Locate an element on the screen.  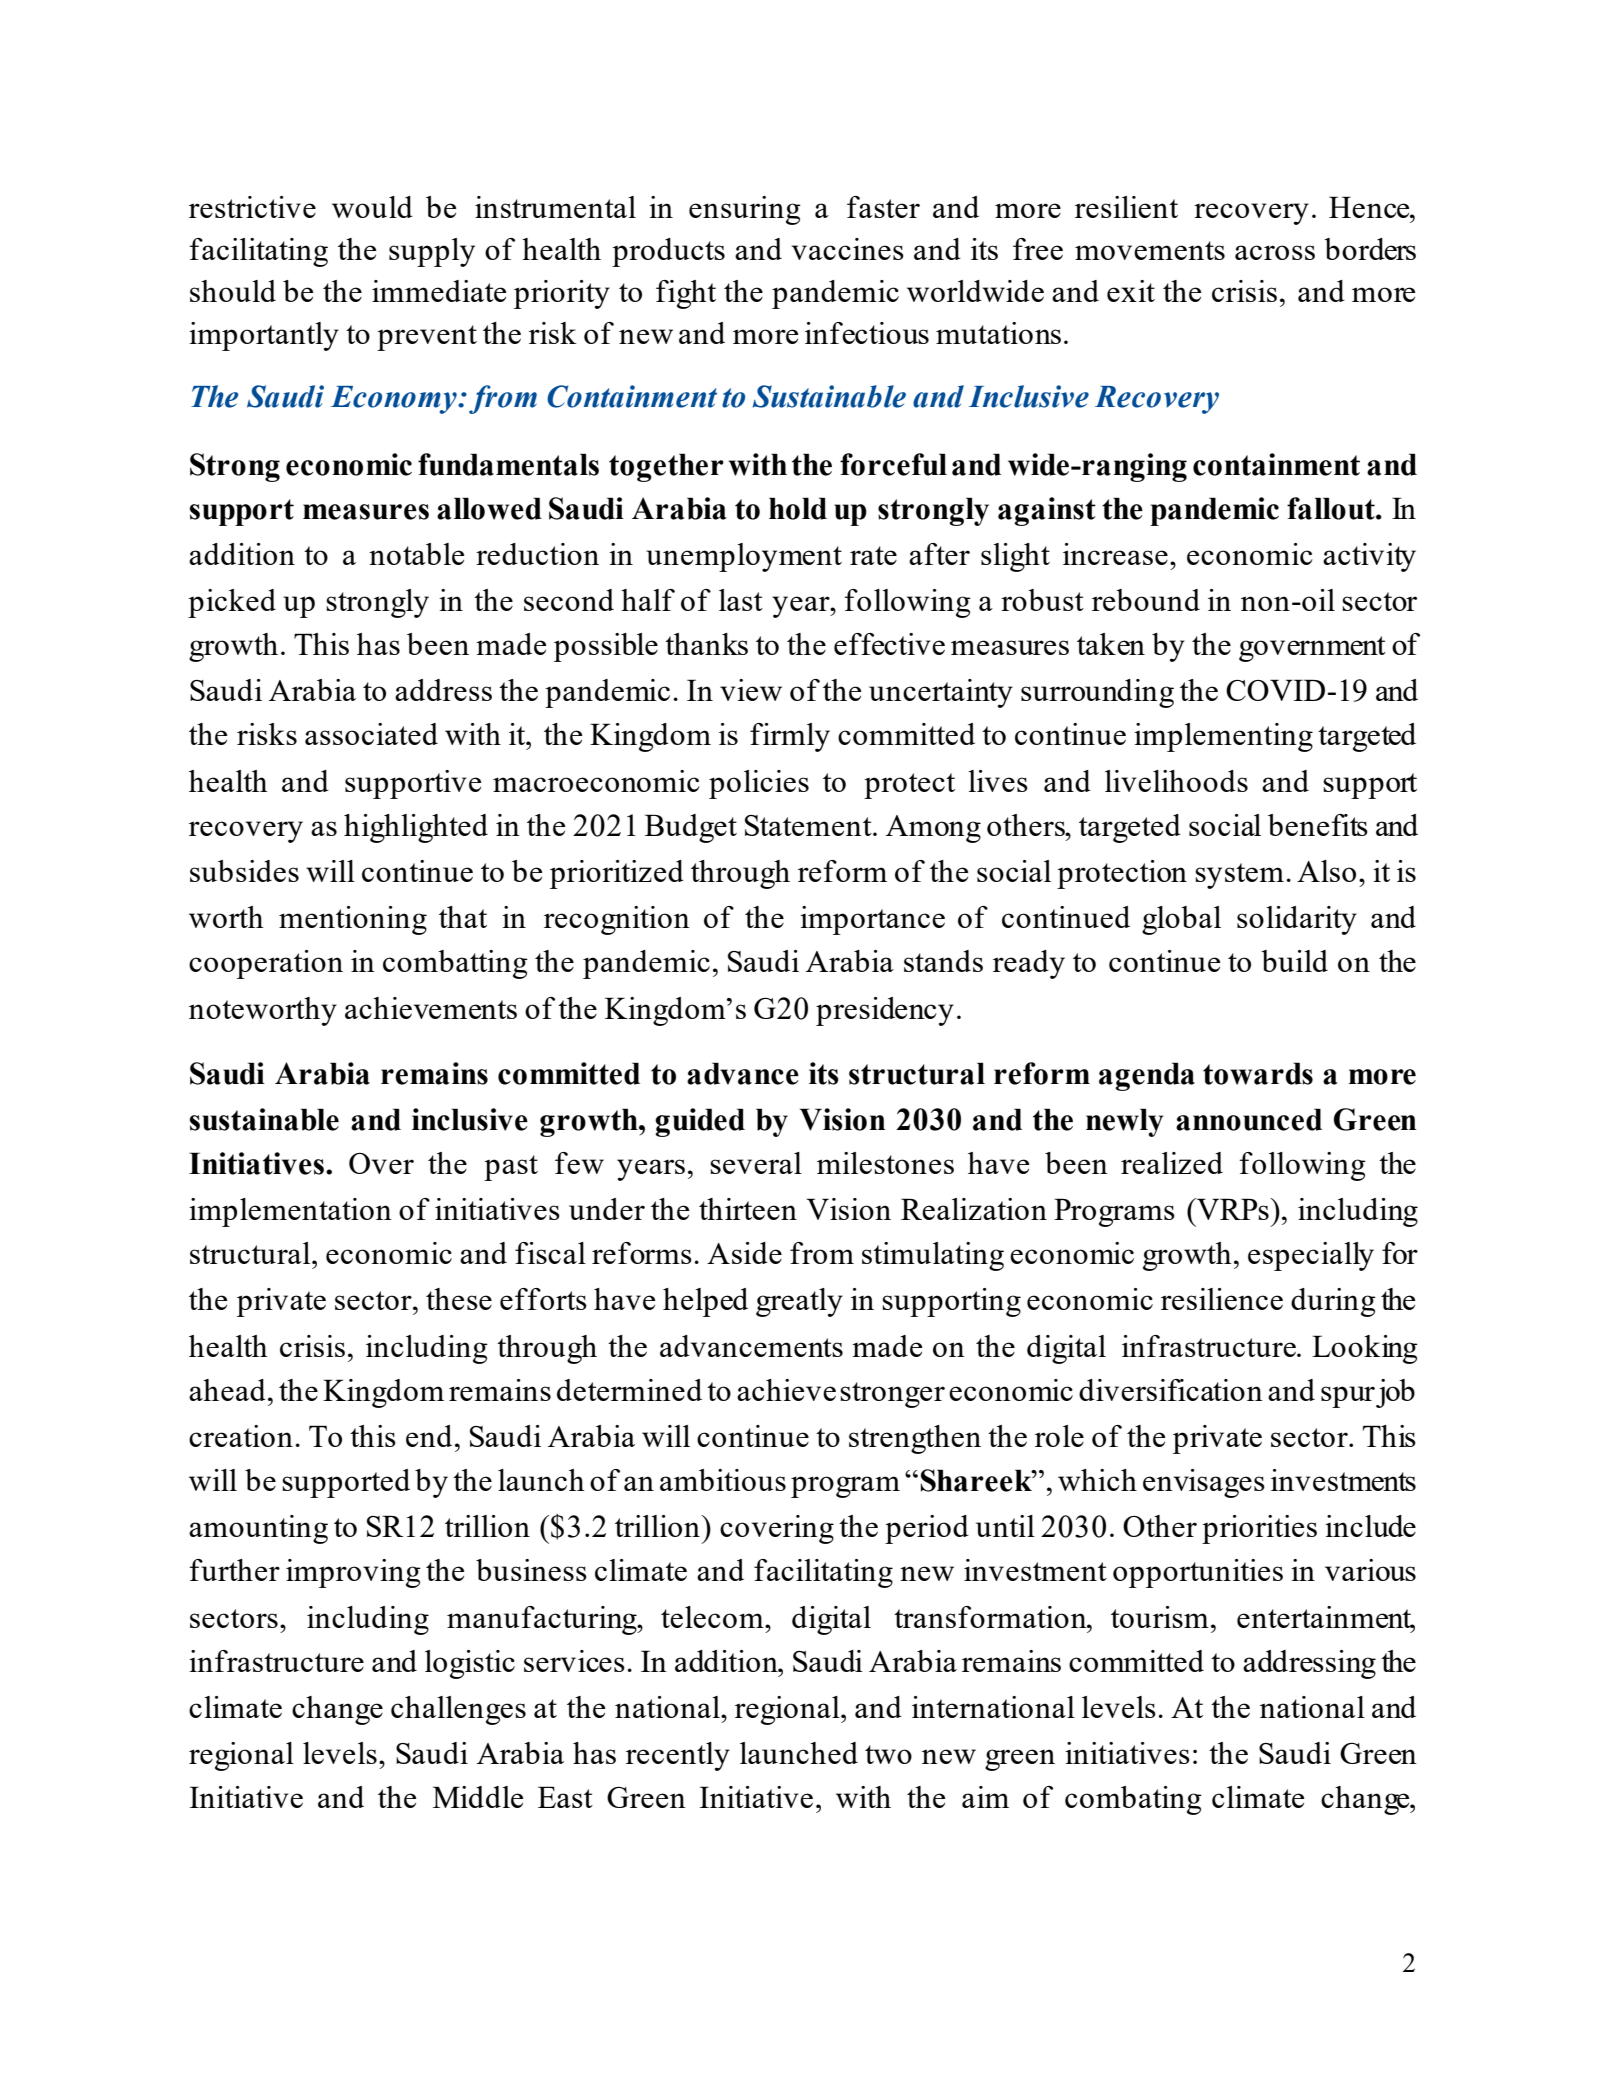
rate is located at coordinates (873, 555).
